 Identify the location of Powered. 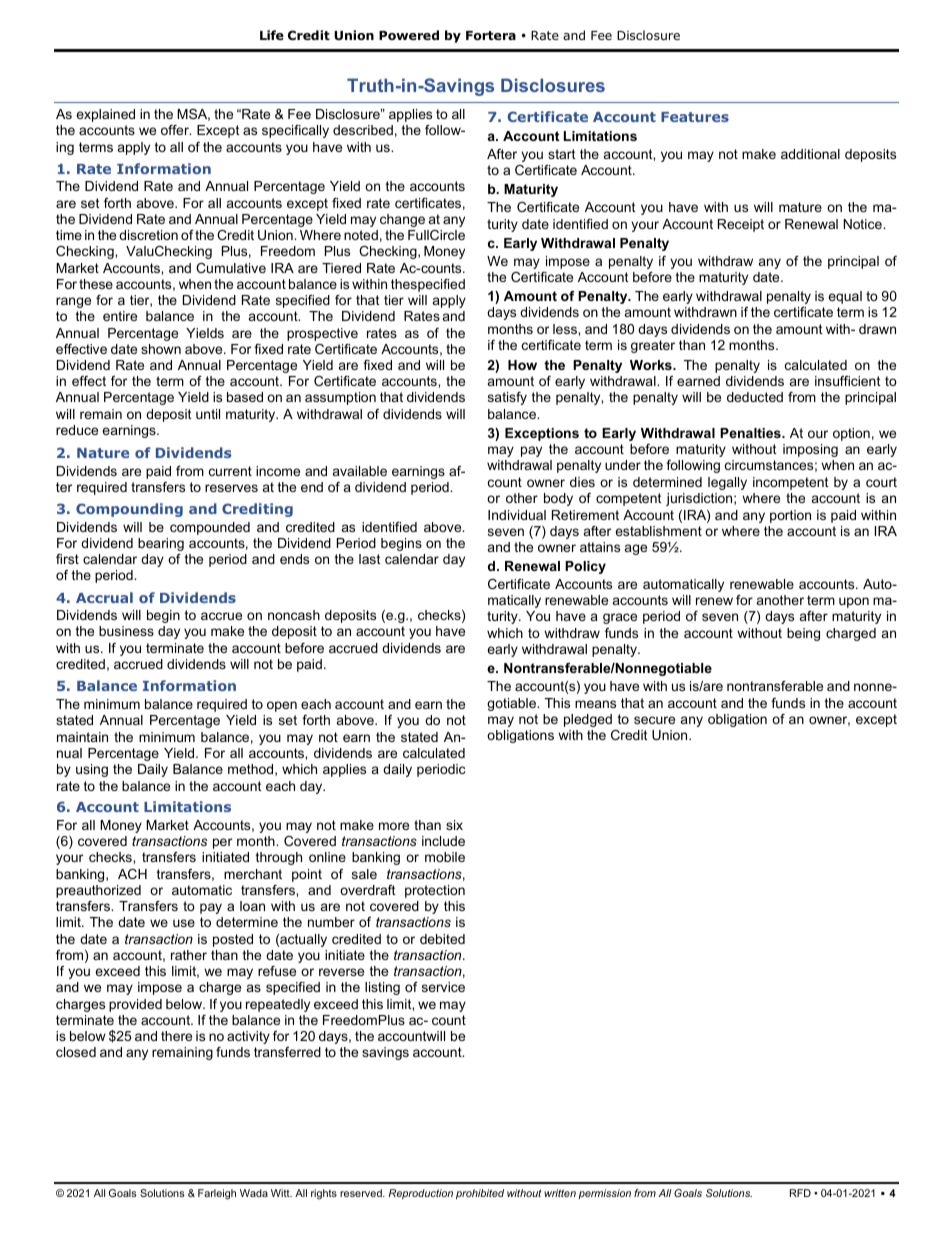
(409, 35).
